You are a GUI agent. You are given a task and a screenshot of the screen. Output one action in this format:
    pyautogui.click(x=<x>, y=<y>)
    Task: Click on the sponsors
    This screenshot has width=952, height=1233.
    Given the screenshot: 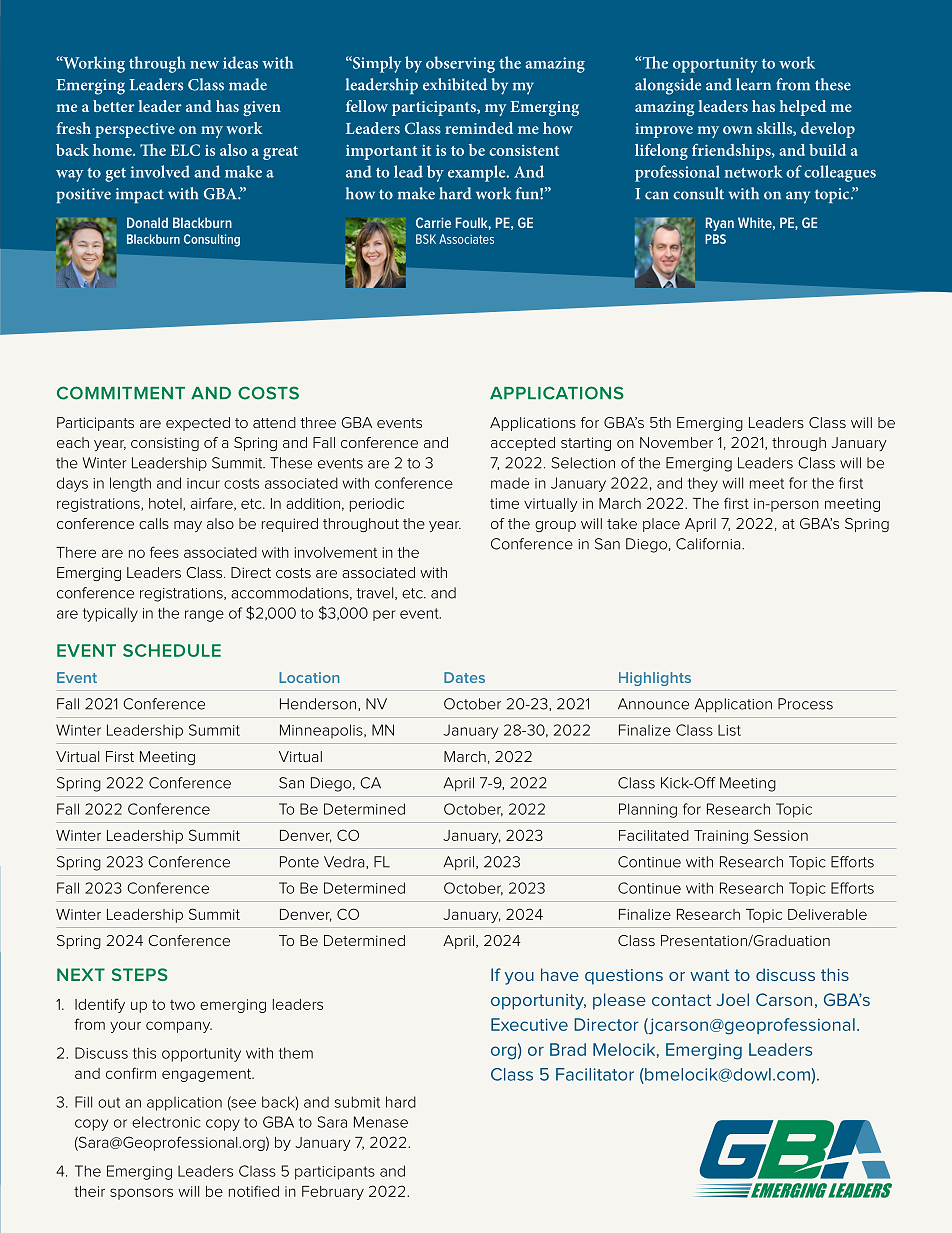 What is the action you would take?
    pyautogui.click(x=141, y=1194)
